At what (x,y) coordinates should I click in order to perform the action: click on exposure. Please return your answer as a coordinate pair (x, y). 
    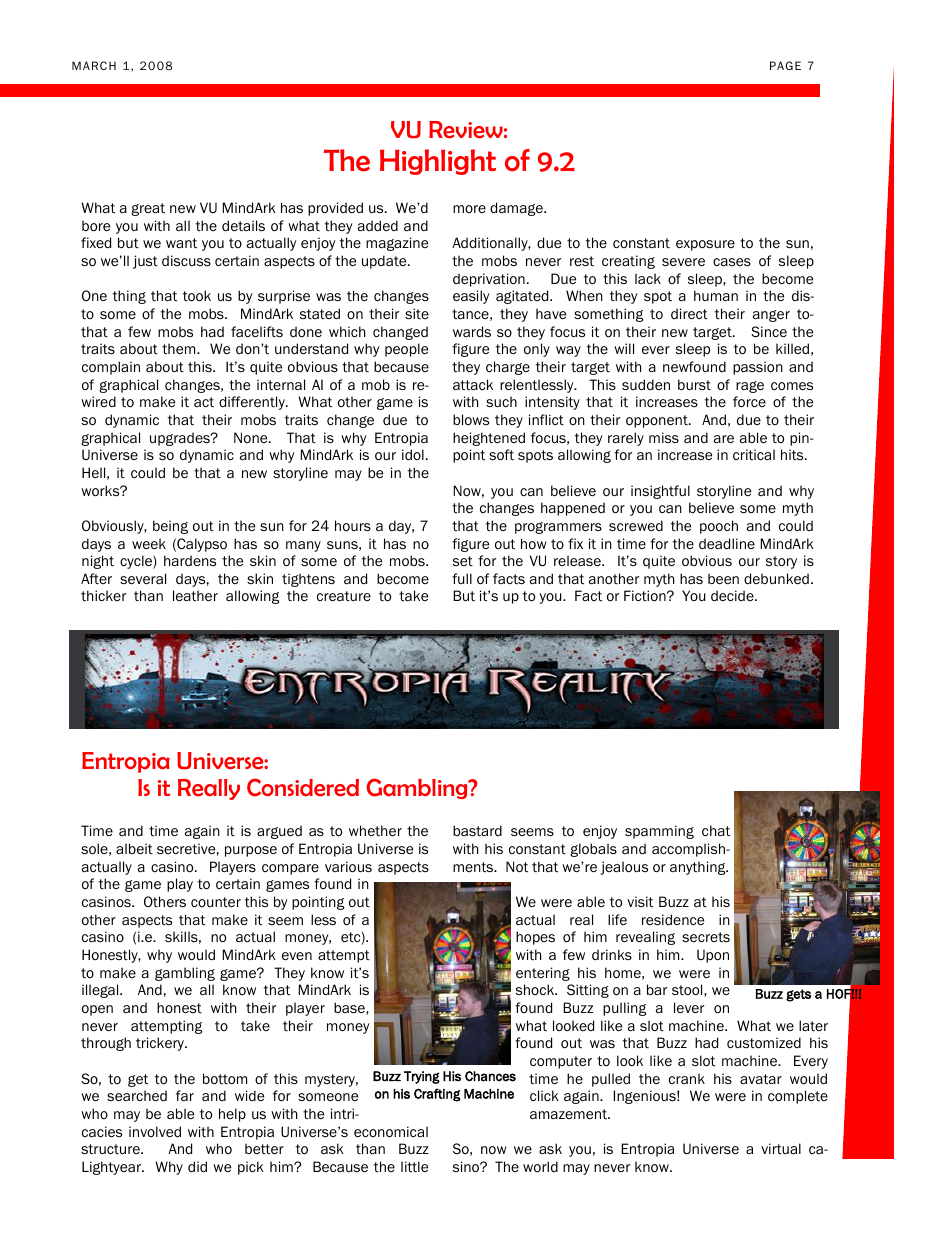
    Looking at the image, I should click on (705, 245).
